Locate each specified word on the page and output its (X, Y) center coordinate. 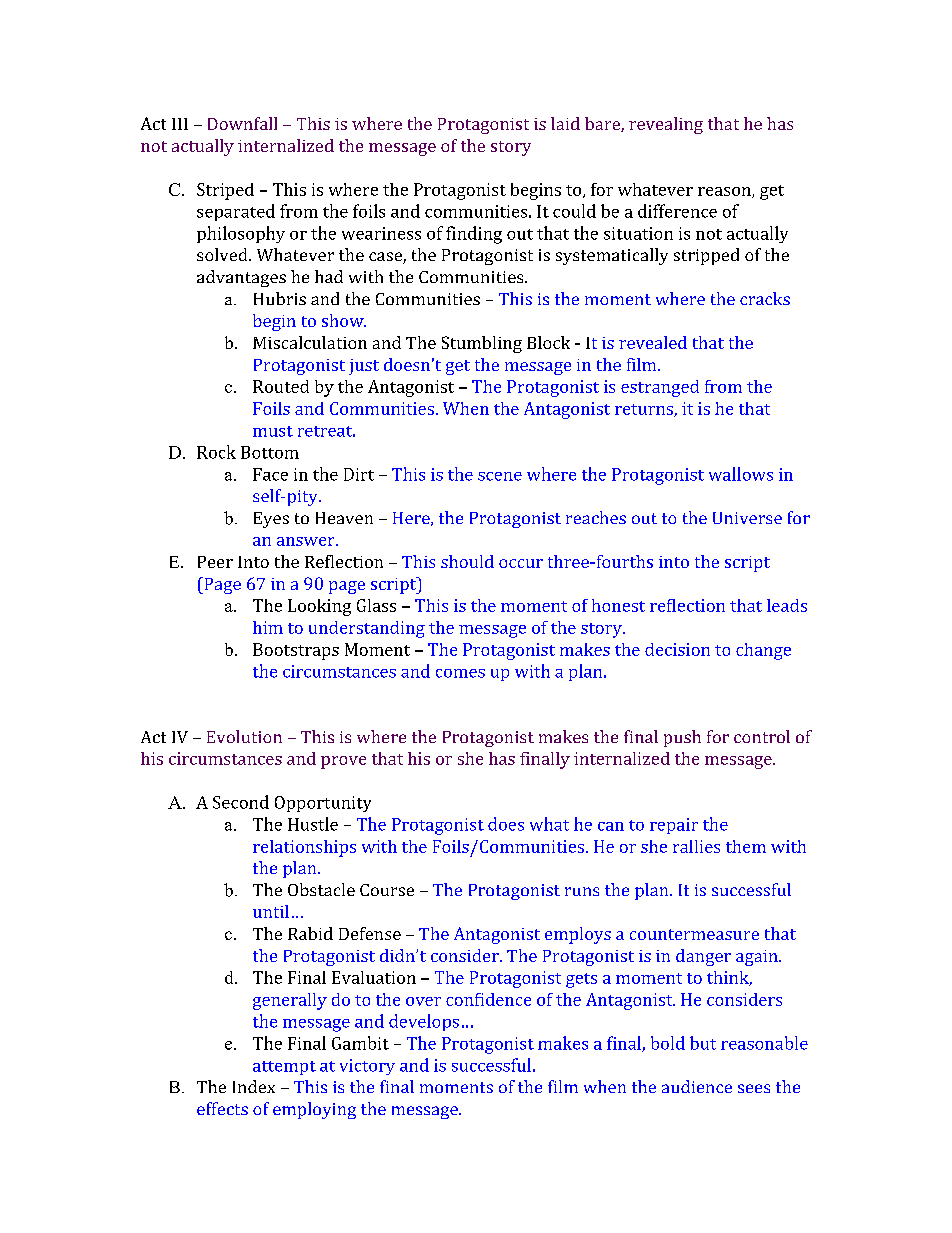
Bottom (270, 452)
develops (424, 1022)
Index (254, 1086)
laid (565, 123)
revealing (666, 125)
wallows (741, 474)
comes (460, 673)
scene (500, 476)
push (682, 738)
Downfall (242, 123)
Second (241, 802)
